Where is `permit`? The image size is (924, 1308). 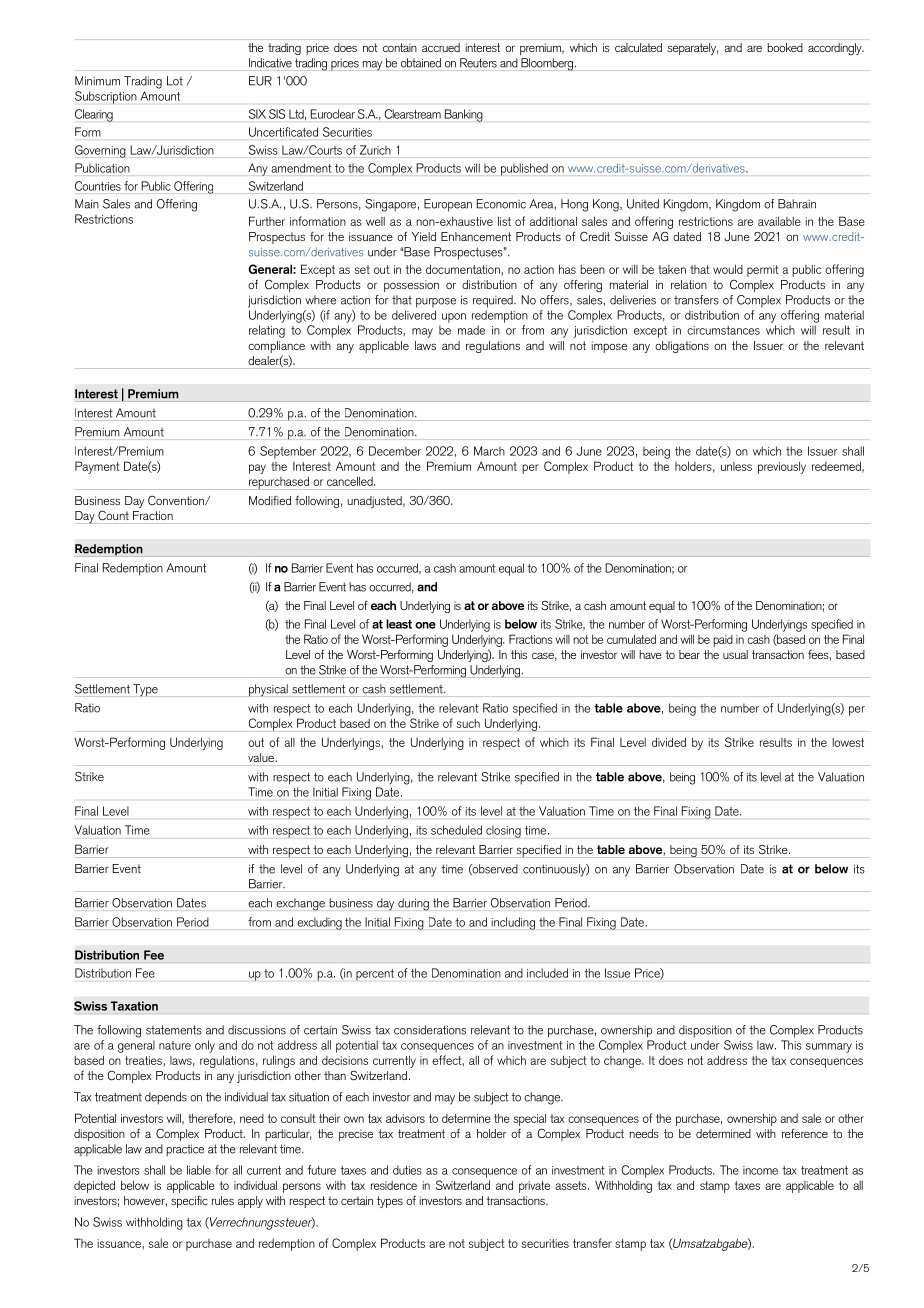 permit is located at coordinates (763, 271).
